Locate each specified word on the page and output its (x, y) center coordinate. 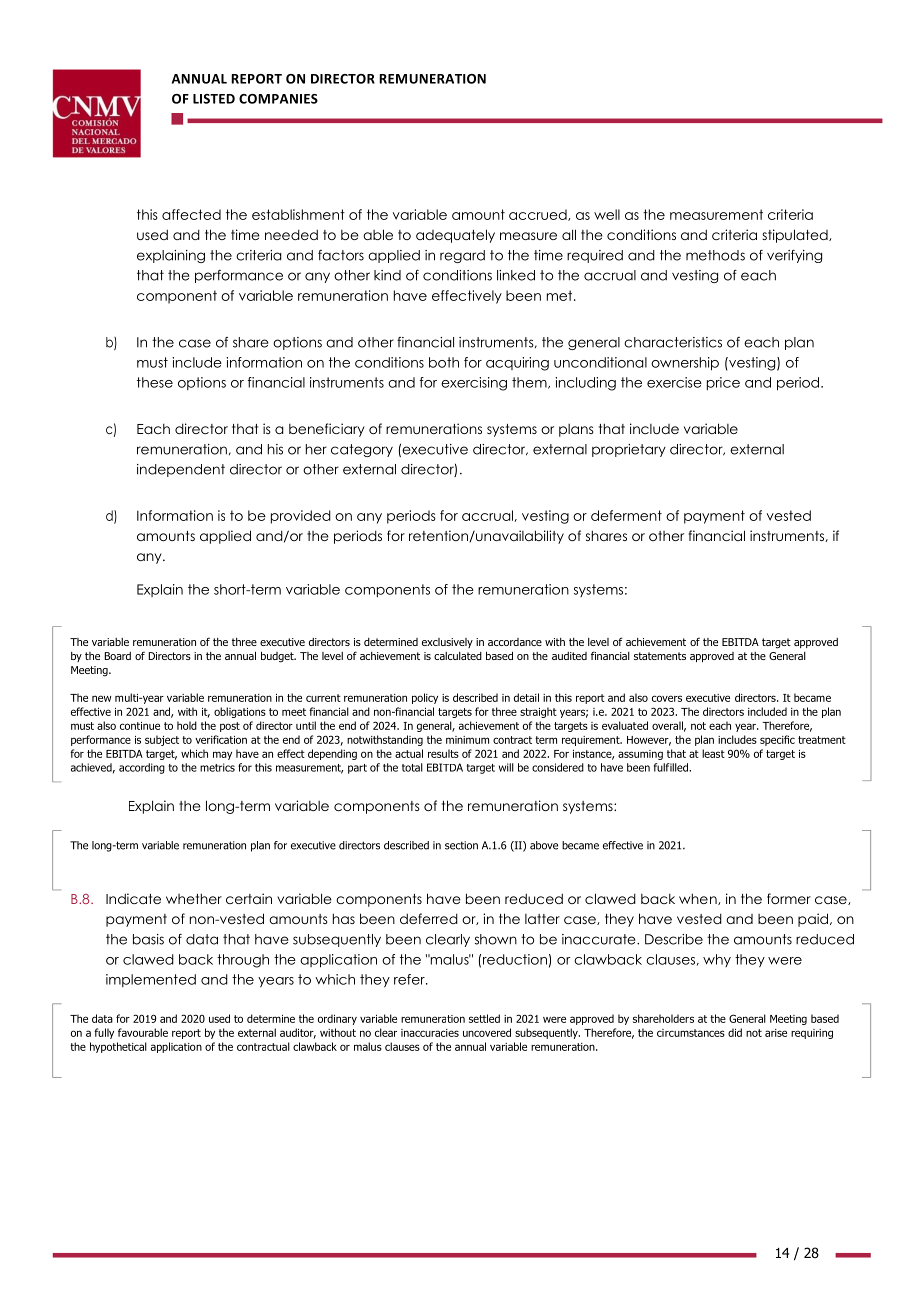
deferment (626, 515)
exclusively (447, 643)
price (723, 383)
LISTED (214, 99)
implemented (151, 980)
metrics (217, 767)
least (713, 753)
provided (301, 517)
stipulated (796, 236)
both (444, 362)
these (155, 382)
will (506, 767)
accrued (539, 215)
